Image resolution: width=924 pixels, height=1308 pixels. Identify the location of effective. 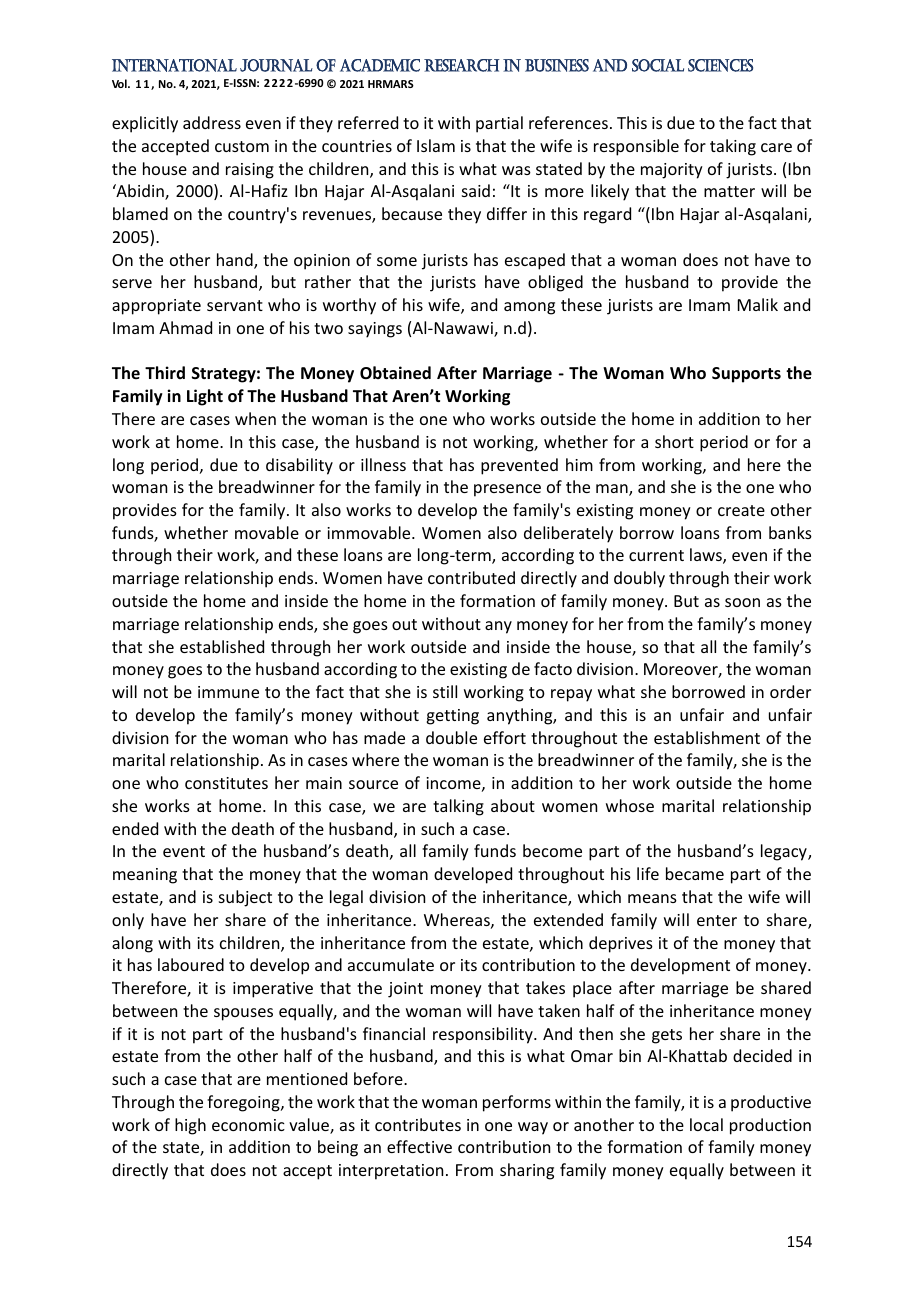
(419, 1146).
